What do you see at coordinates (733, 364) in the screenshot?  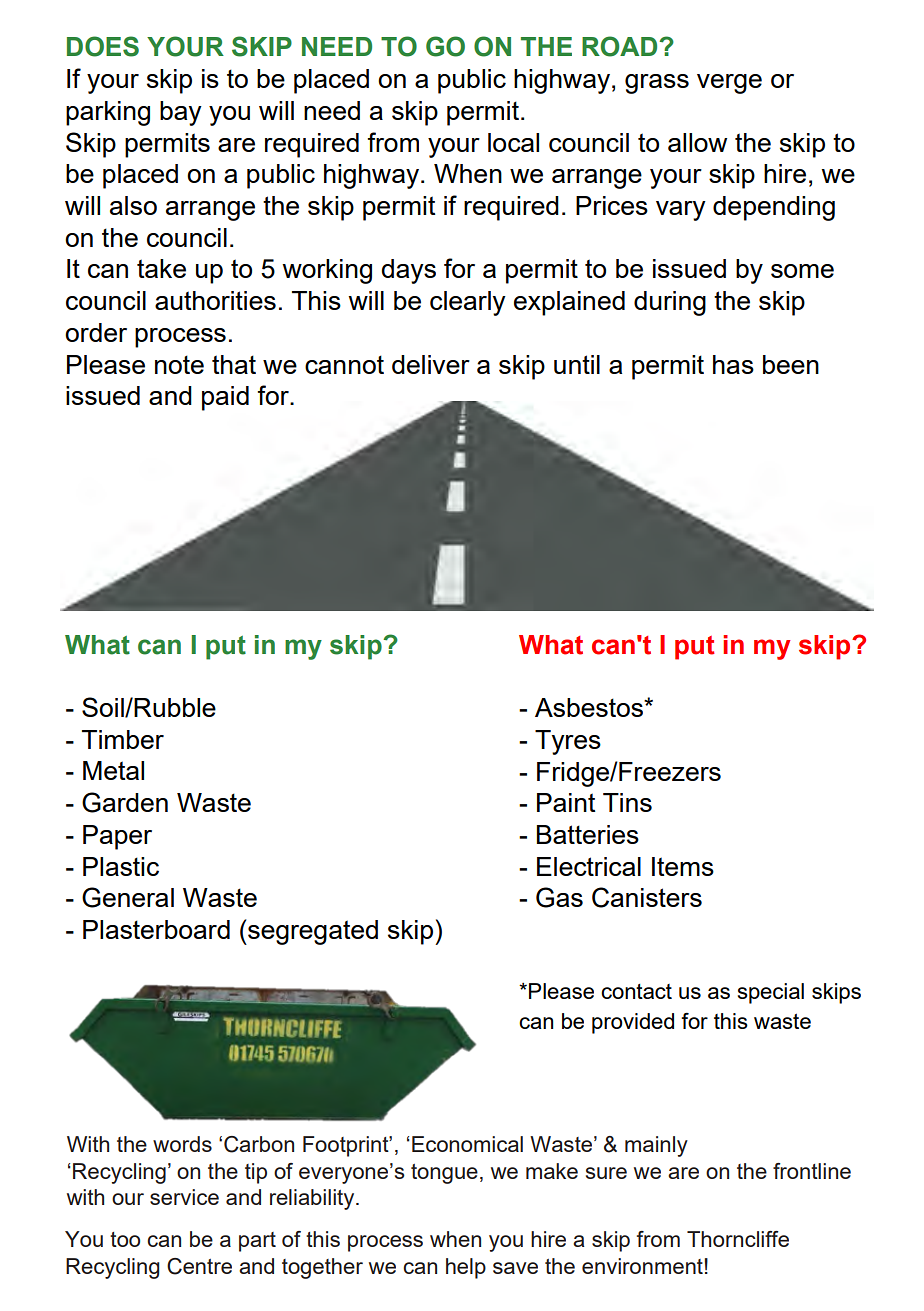 I see `has` at bounding box center [733, 364].
